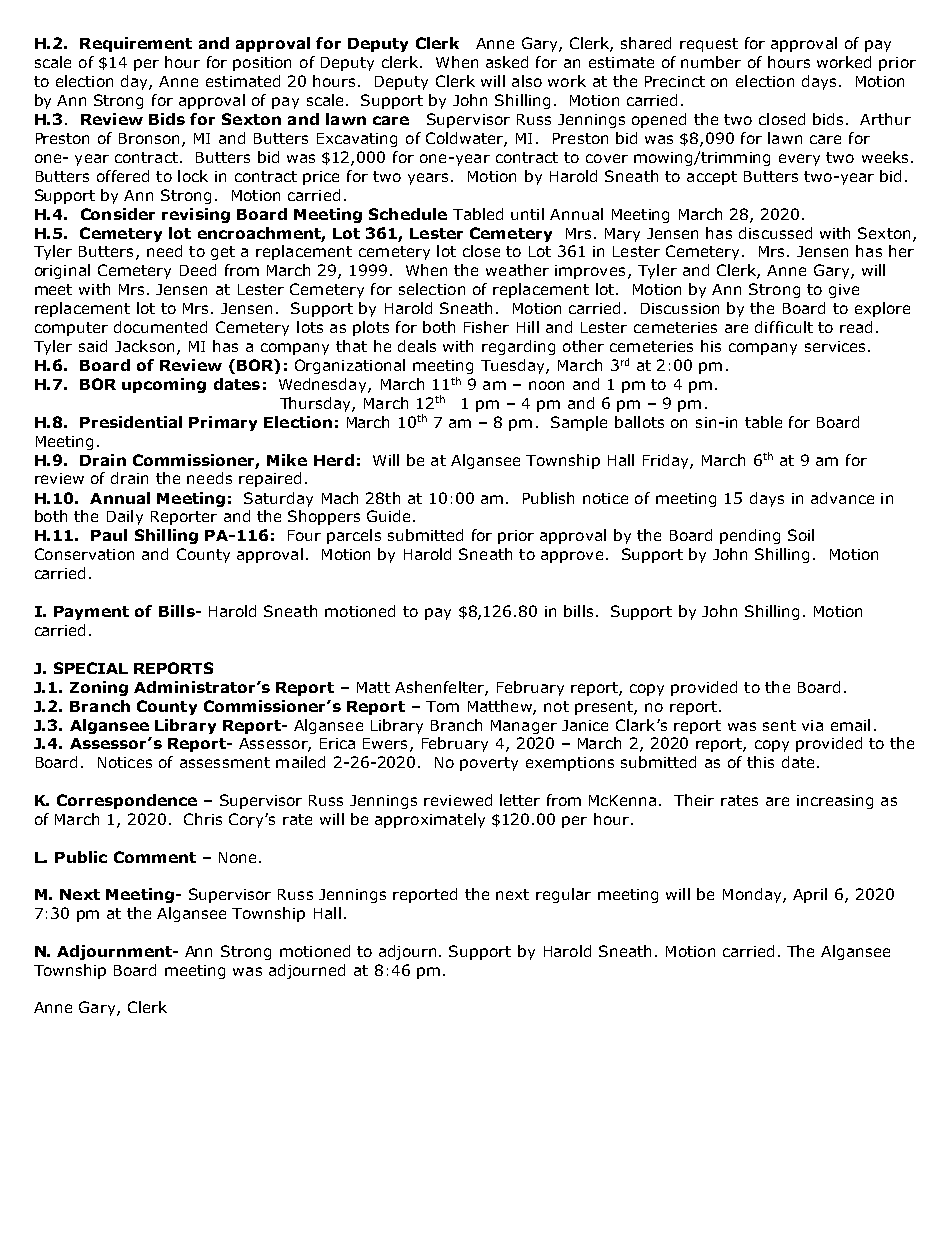  Describe the element at coordinates (442, 706) in the document. I see `Tom` at that location.
